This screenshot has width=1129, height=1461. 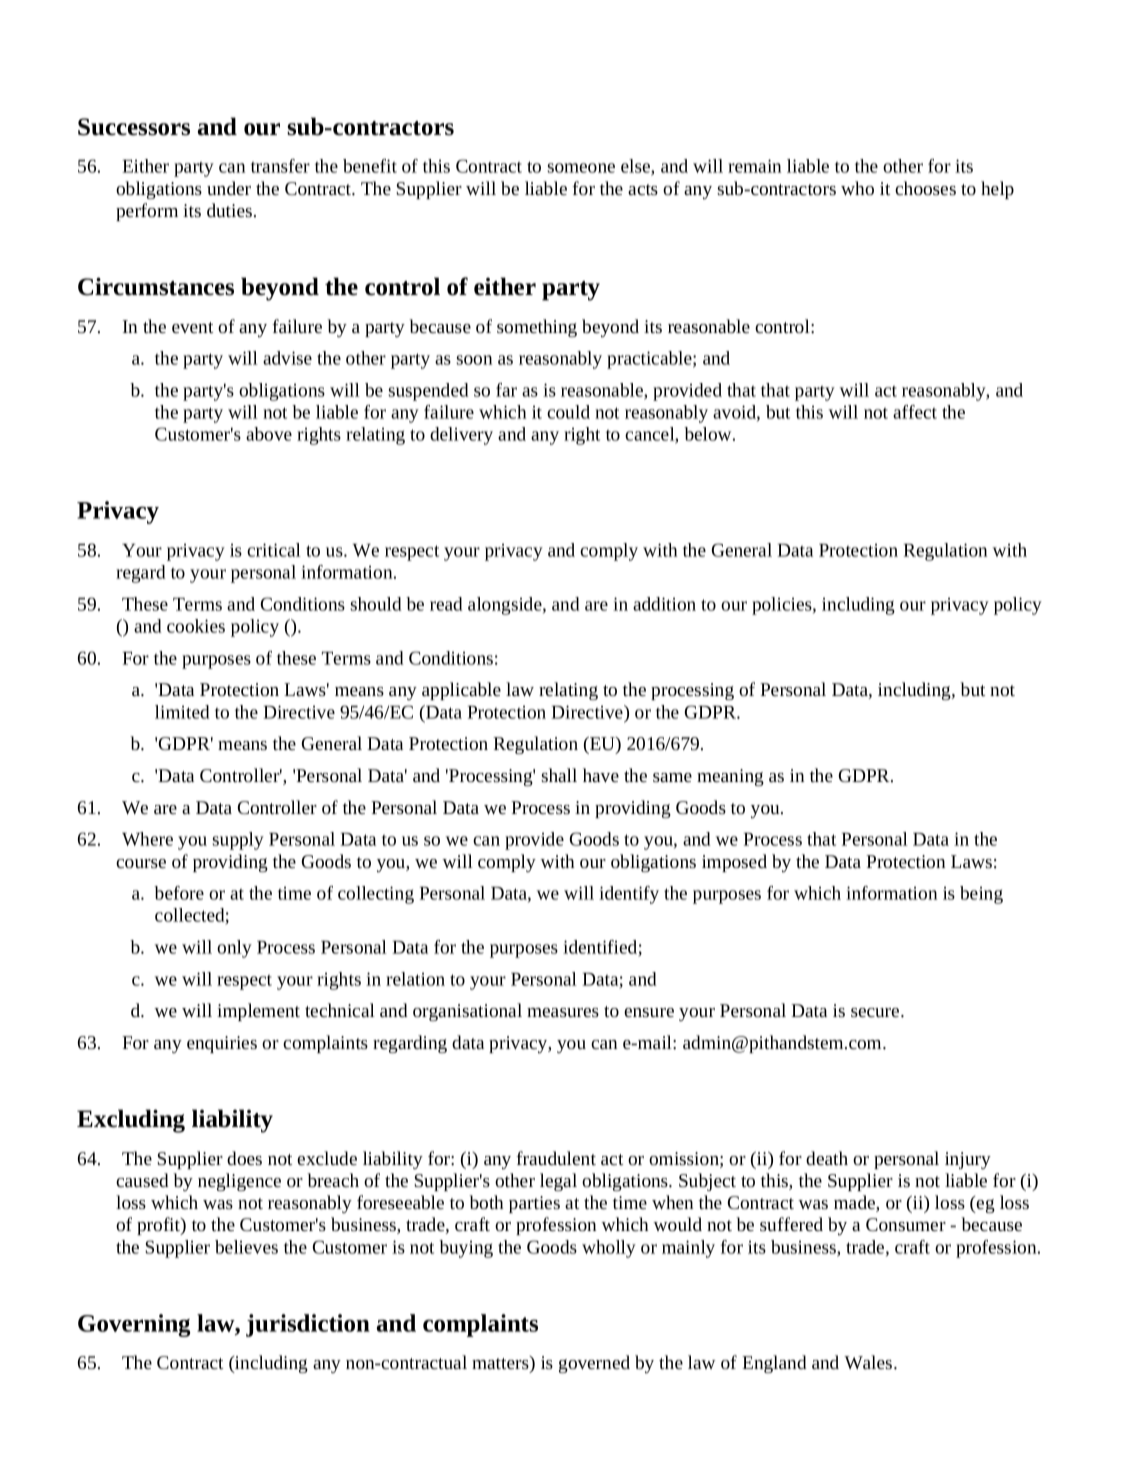 I want to click on identify, so click(x=629, y=895).
